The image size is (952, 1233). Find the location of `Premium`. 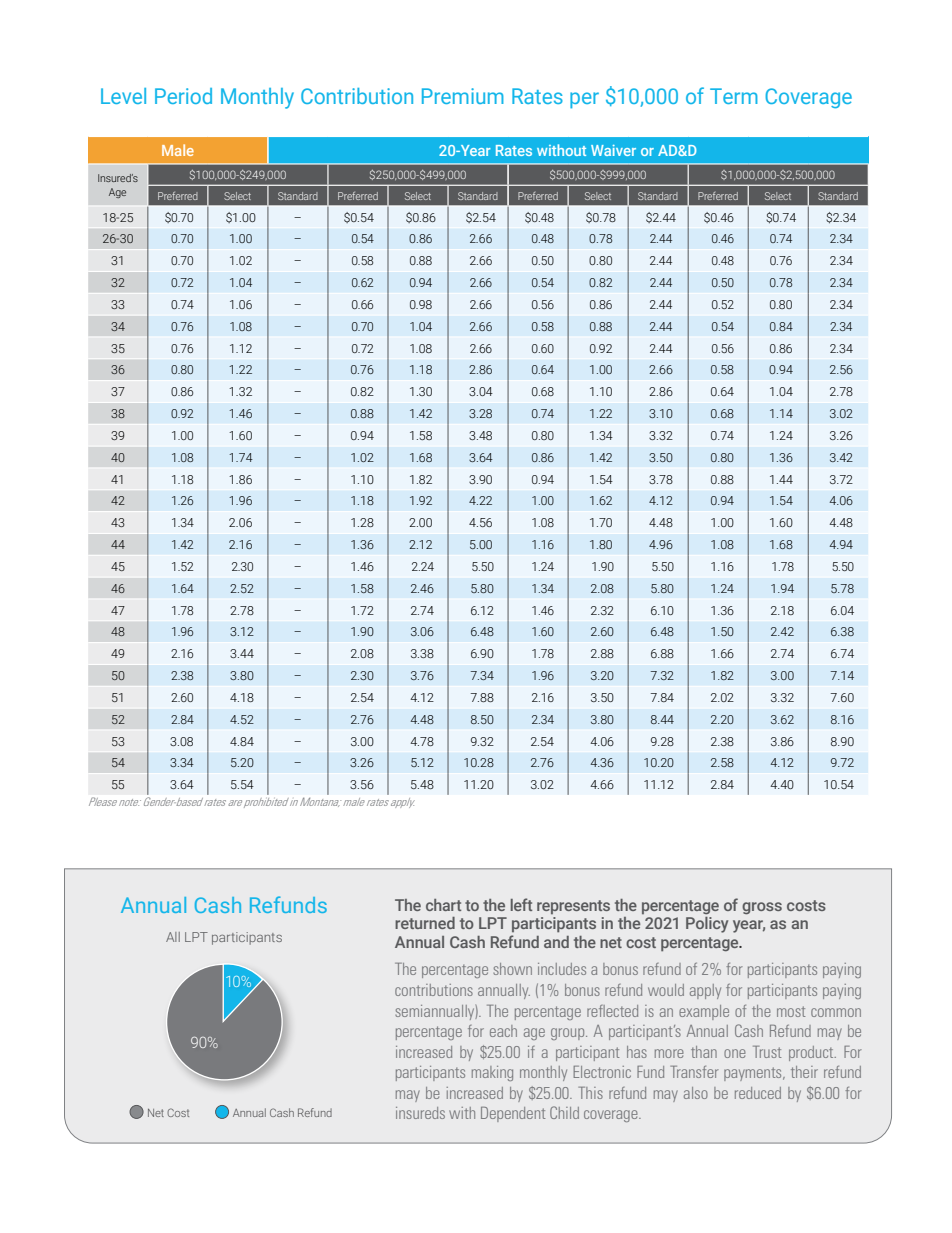

Premium is located at coordinates (463, 96).
